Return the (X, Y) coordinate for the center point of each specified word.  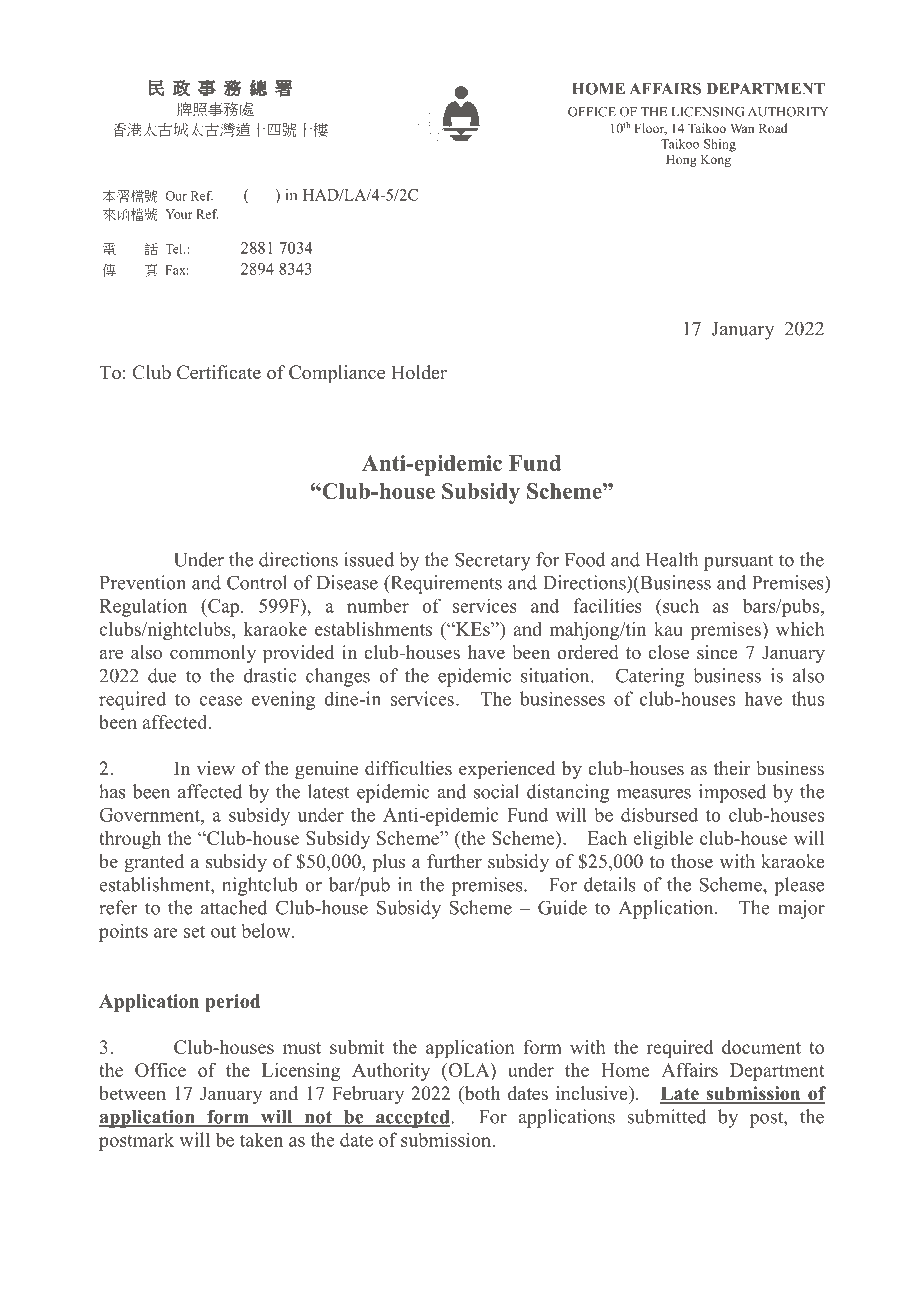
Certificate (219, 372)
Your (179, 214)
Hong (681, 160)
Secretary (493, 561)
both (481, 1094)
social (496, 791)
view (215, 768)
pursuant (739, 563)
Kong (716, 160)
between (132, 1093)
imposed (732, 793)
